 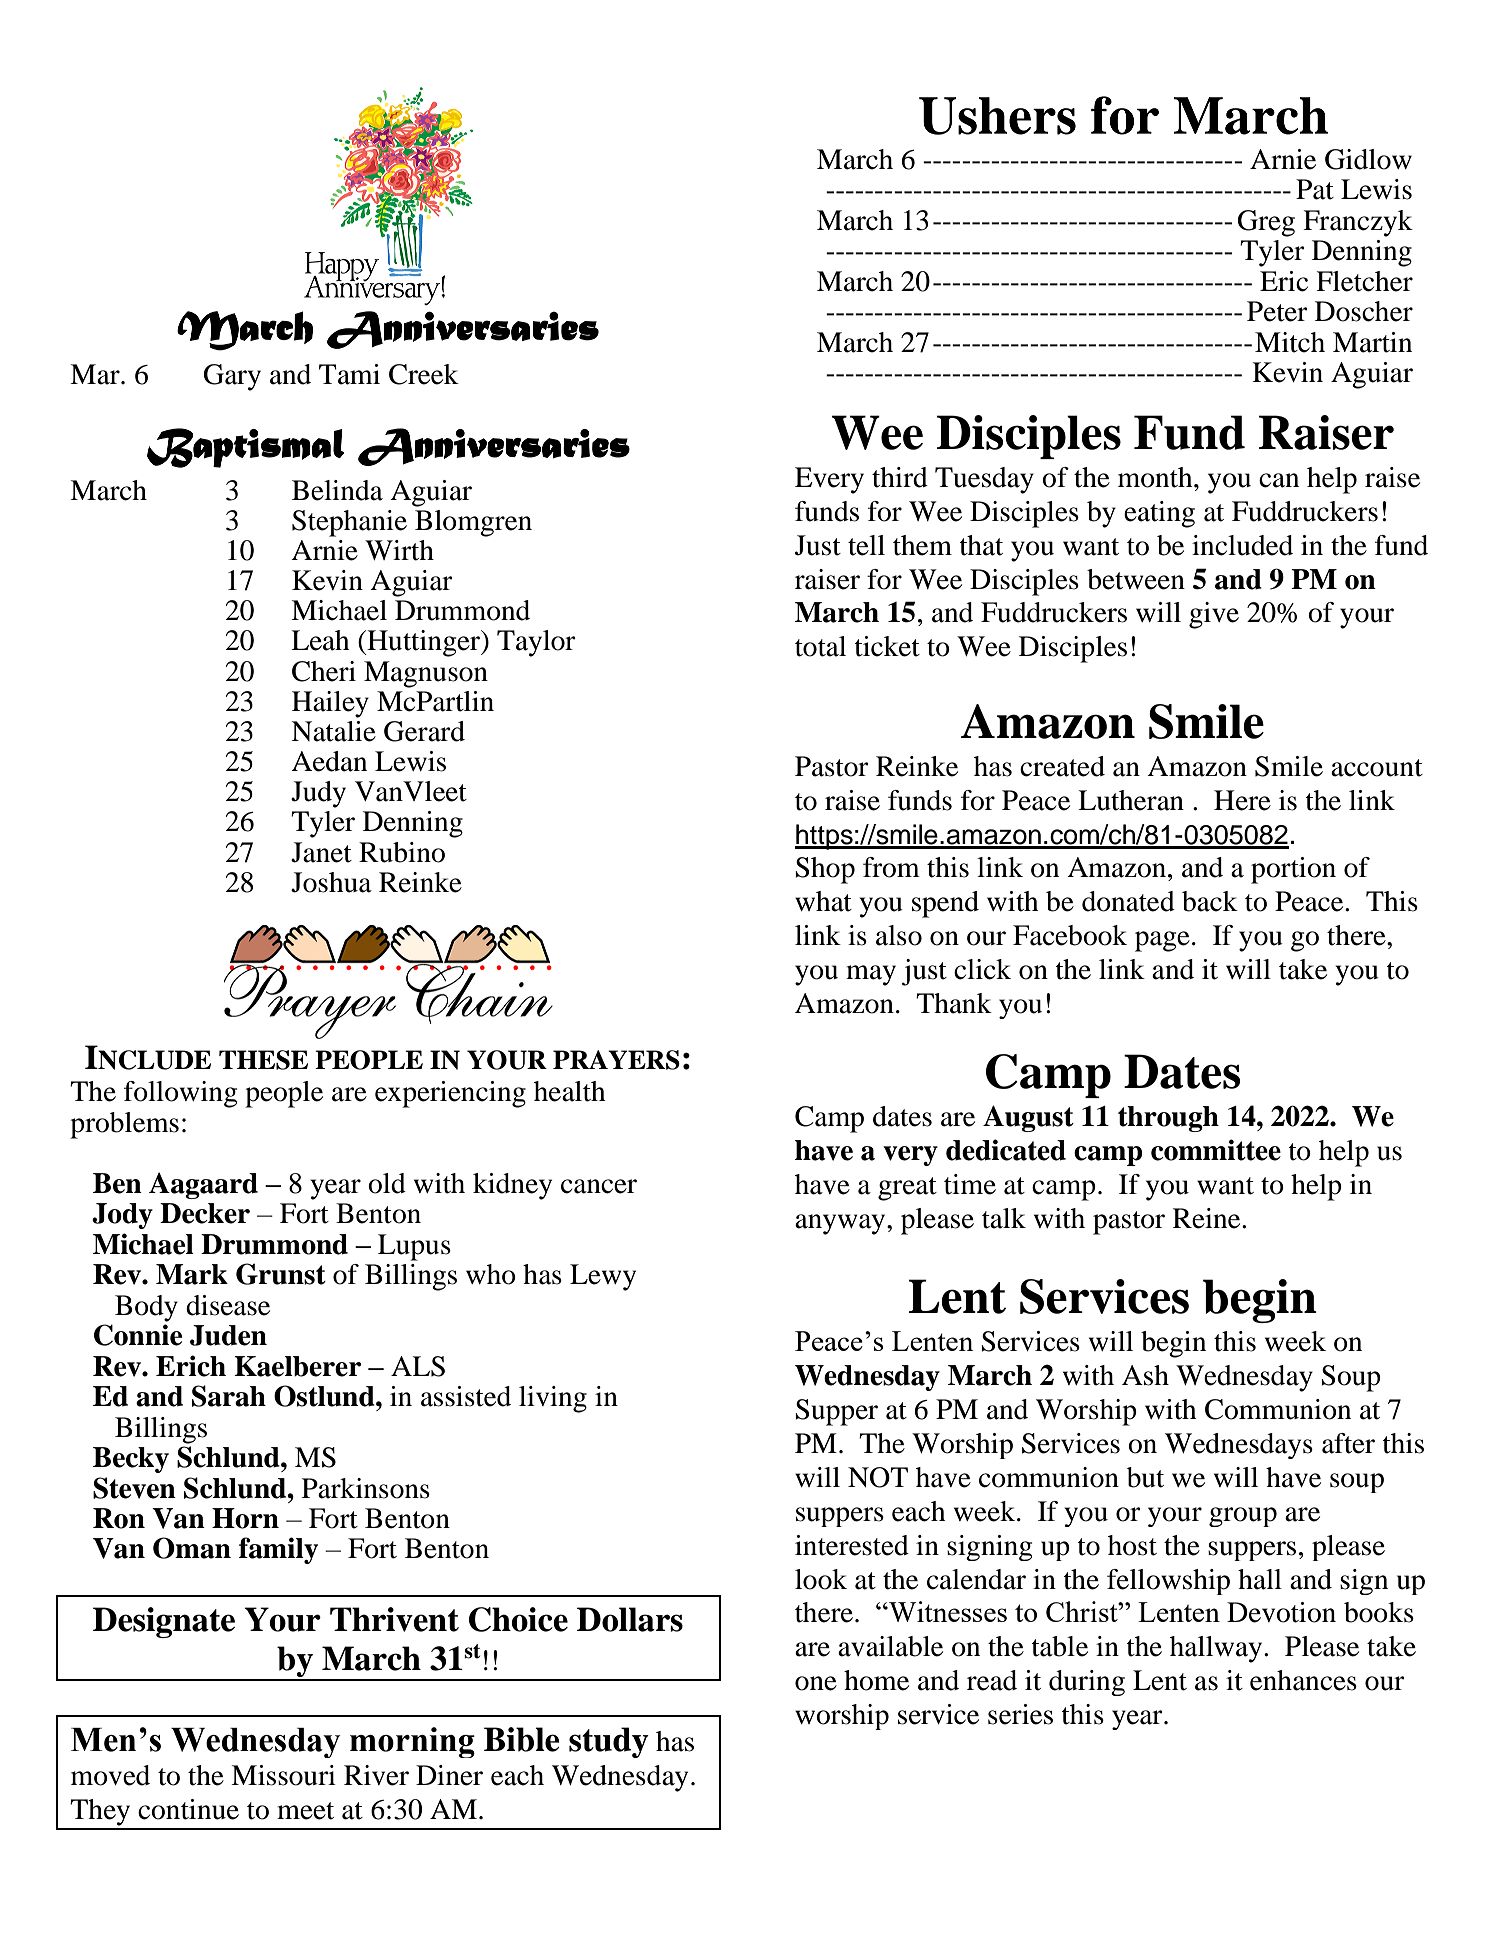 What do you see at coordinates (229, 1396) in the page?
I see `Sarah` at bounding box center [229, 1396].
